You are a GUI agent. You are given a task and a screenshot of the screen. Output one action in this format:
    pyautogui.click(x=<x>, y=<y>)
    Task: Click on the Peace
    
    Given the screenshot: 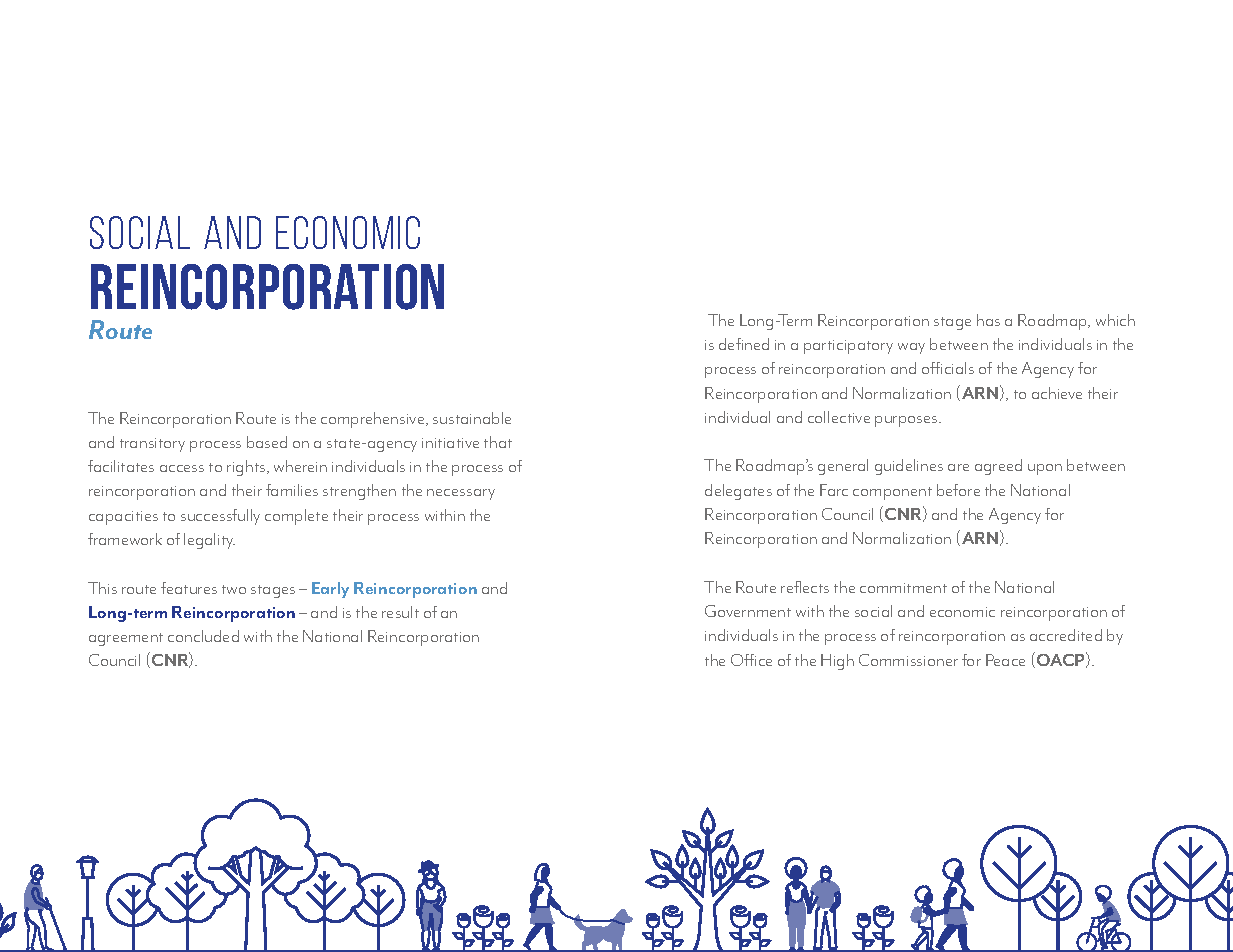 What is the action you would take?
    pyautogui.click(x=1005, y=660)
